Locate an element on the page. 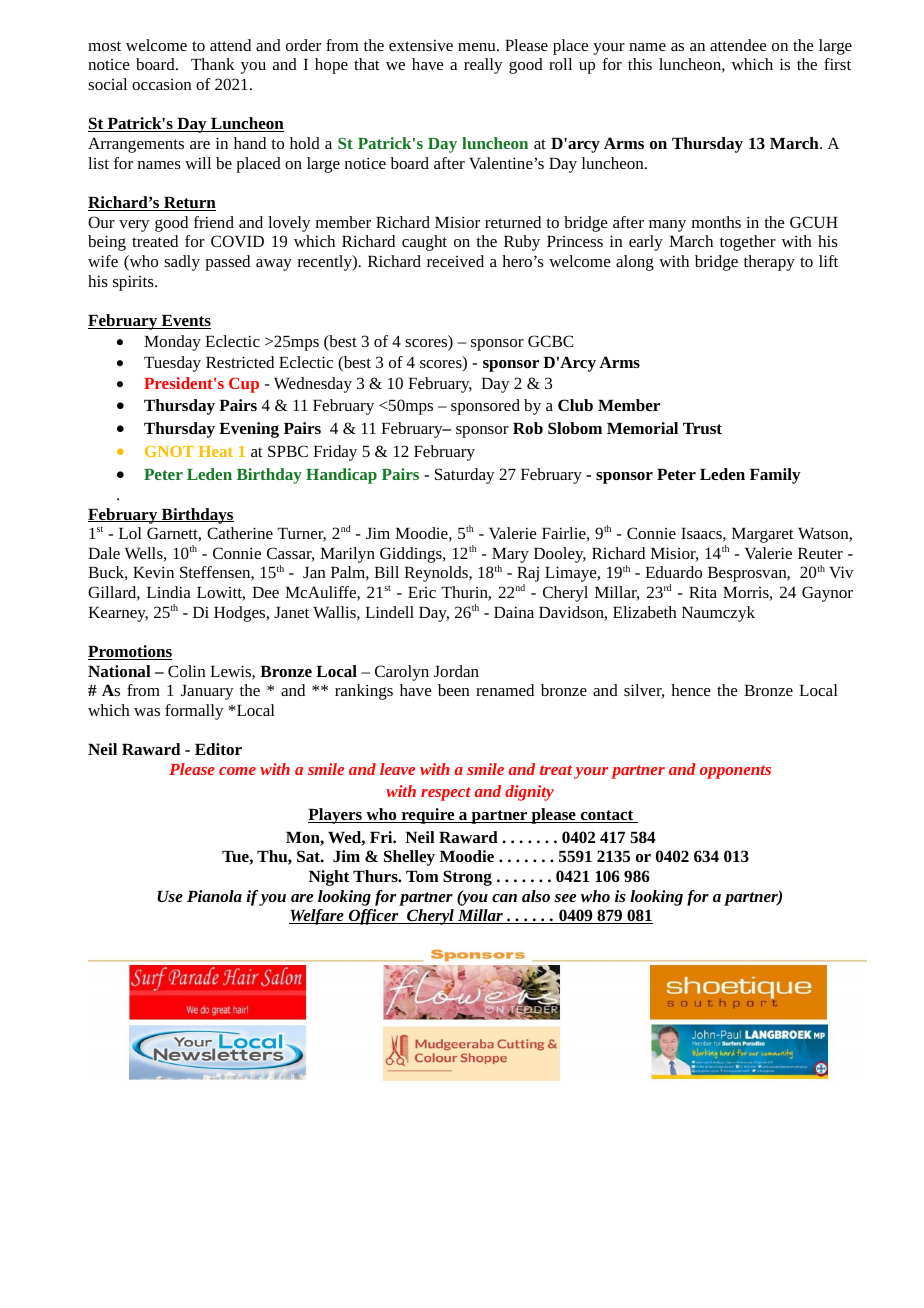 The height and width of the page is (1308, 924). Saturday is located at coordinates (465, 476).
